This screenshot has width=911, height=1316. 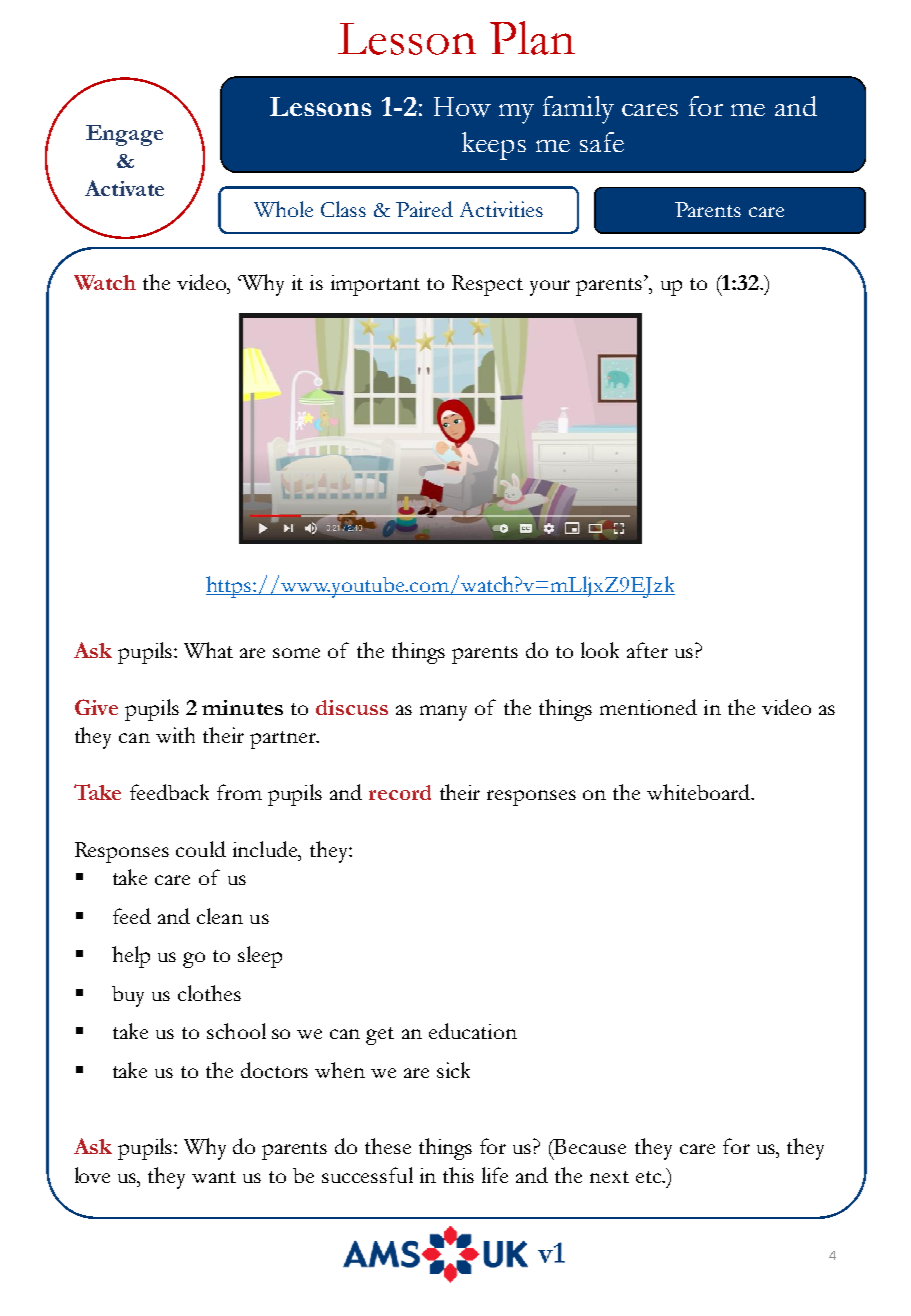 I want to click on How, so click(x=462, y=107).
